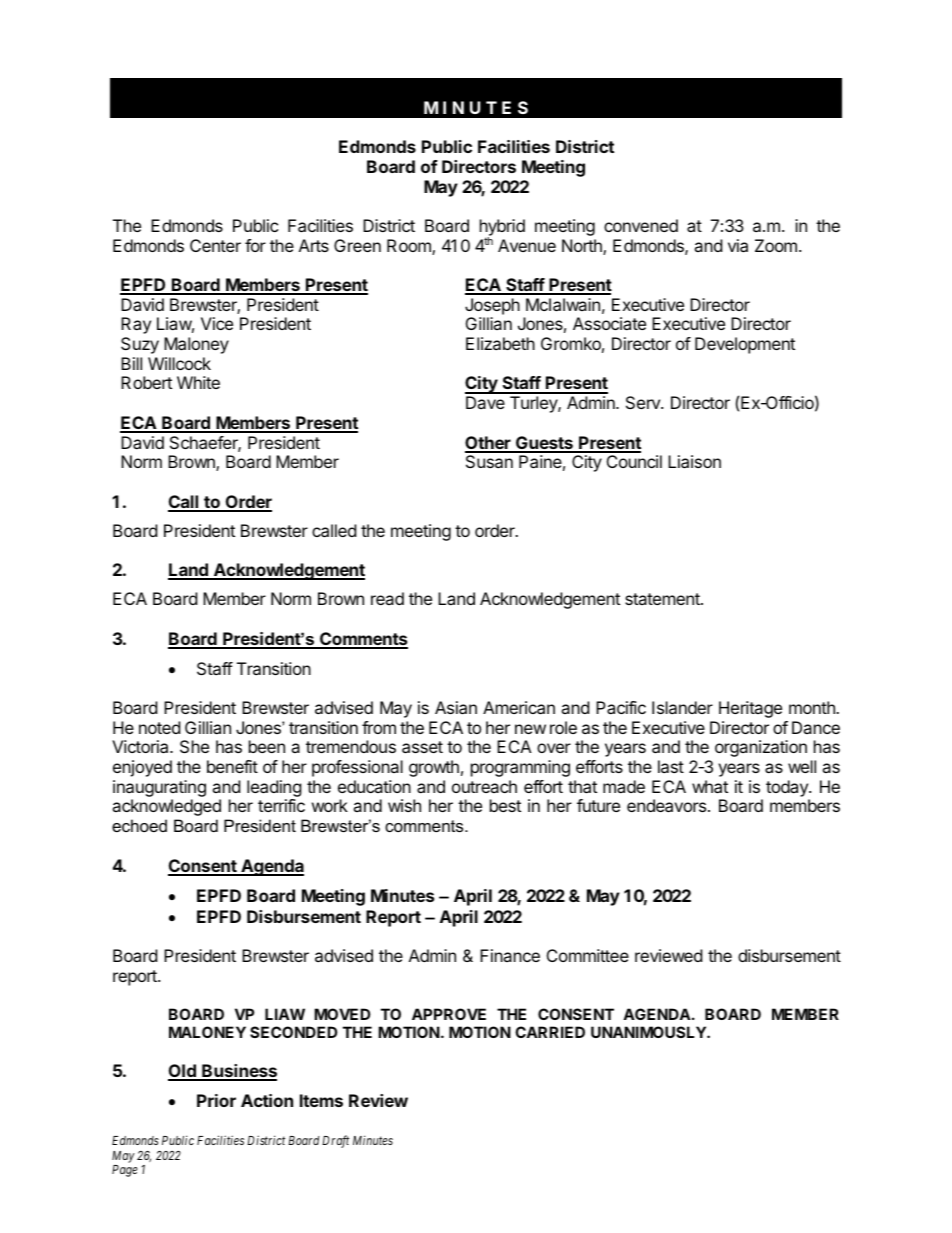 Image resolution: width=952 pixels, height=1233 pixels. Describe the element at coordinates (750, 709) in the screenshot. I see `Heritage` at that location.
